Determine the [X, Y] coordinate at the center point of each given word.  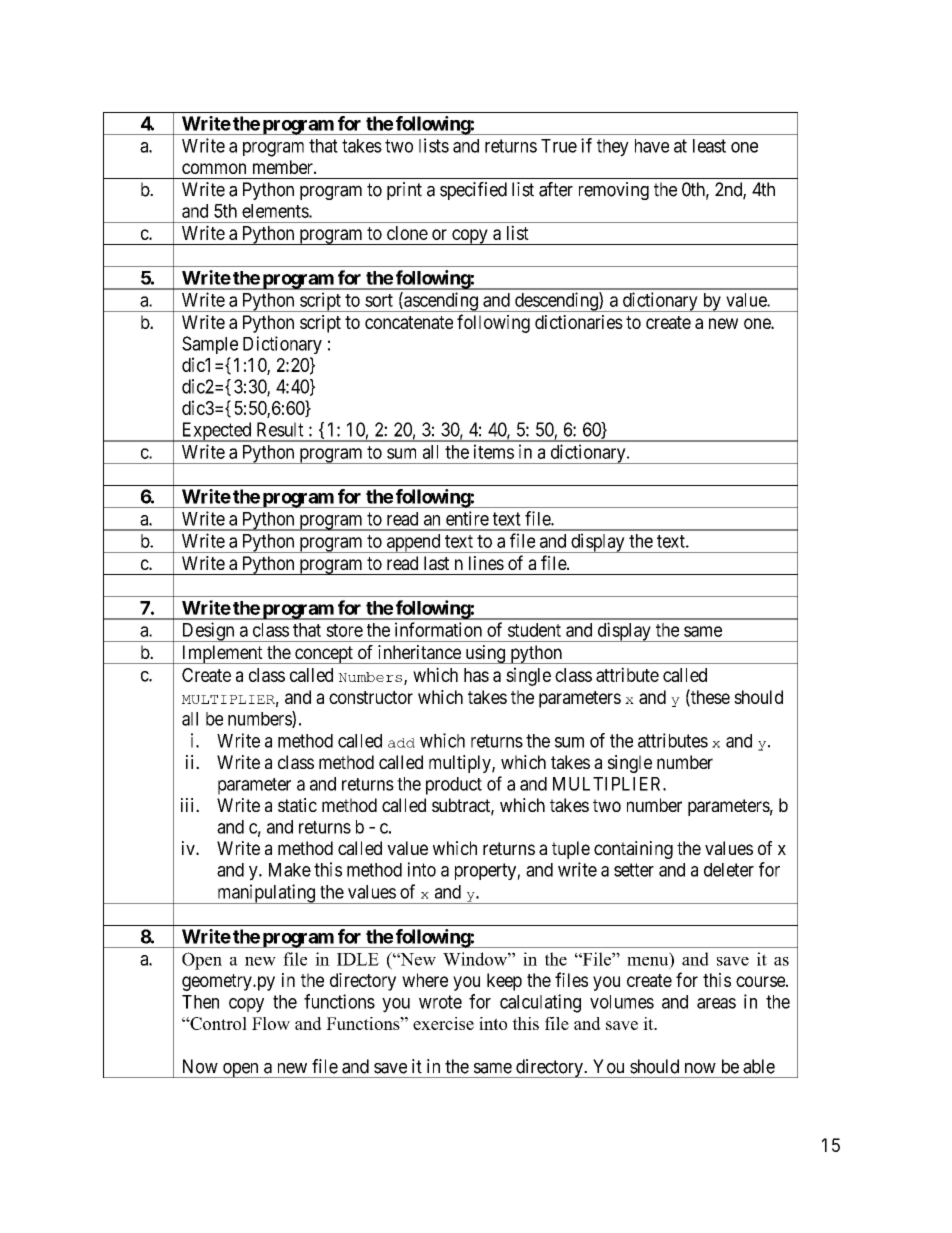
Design [208, 632]
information [438, 629]
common [214, 168]
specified [473, 191]
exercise [443, 1023]
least [709, 146]
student [534, 630]
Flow [271, 1023]
